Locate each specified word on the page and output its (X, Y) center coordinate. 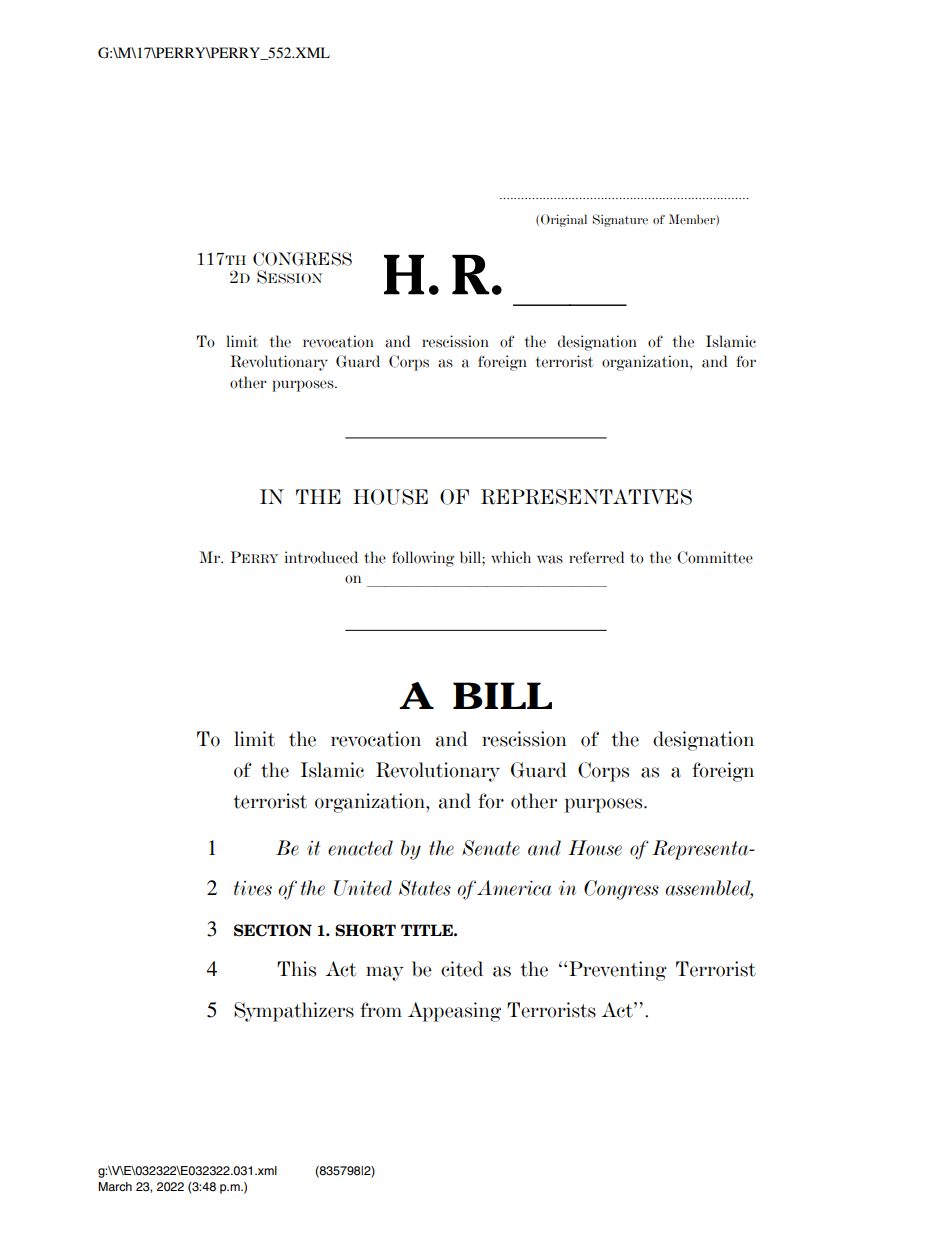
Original (564, 220)
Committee (715, 557)
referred (596, 557)
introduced (321, 557)
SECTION (273, 930)
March (115, 1186)
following (423, 559)
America (514, 888)
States (425, 888)
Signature (620, 220)
